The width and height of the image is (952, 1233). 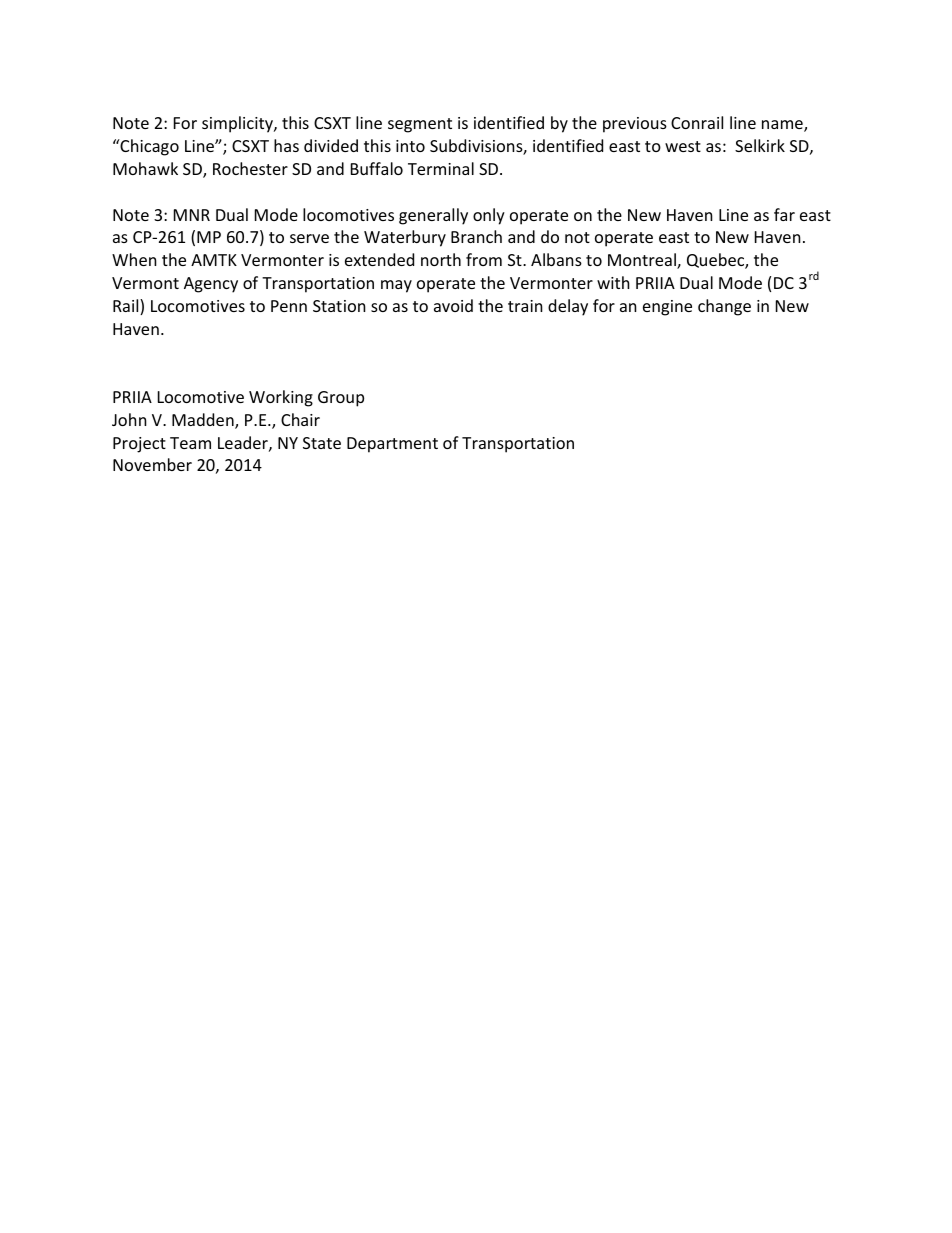 What do you see at coordinates (683, 146) in the image?
I see `west` at bounding box center [683, 146].
